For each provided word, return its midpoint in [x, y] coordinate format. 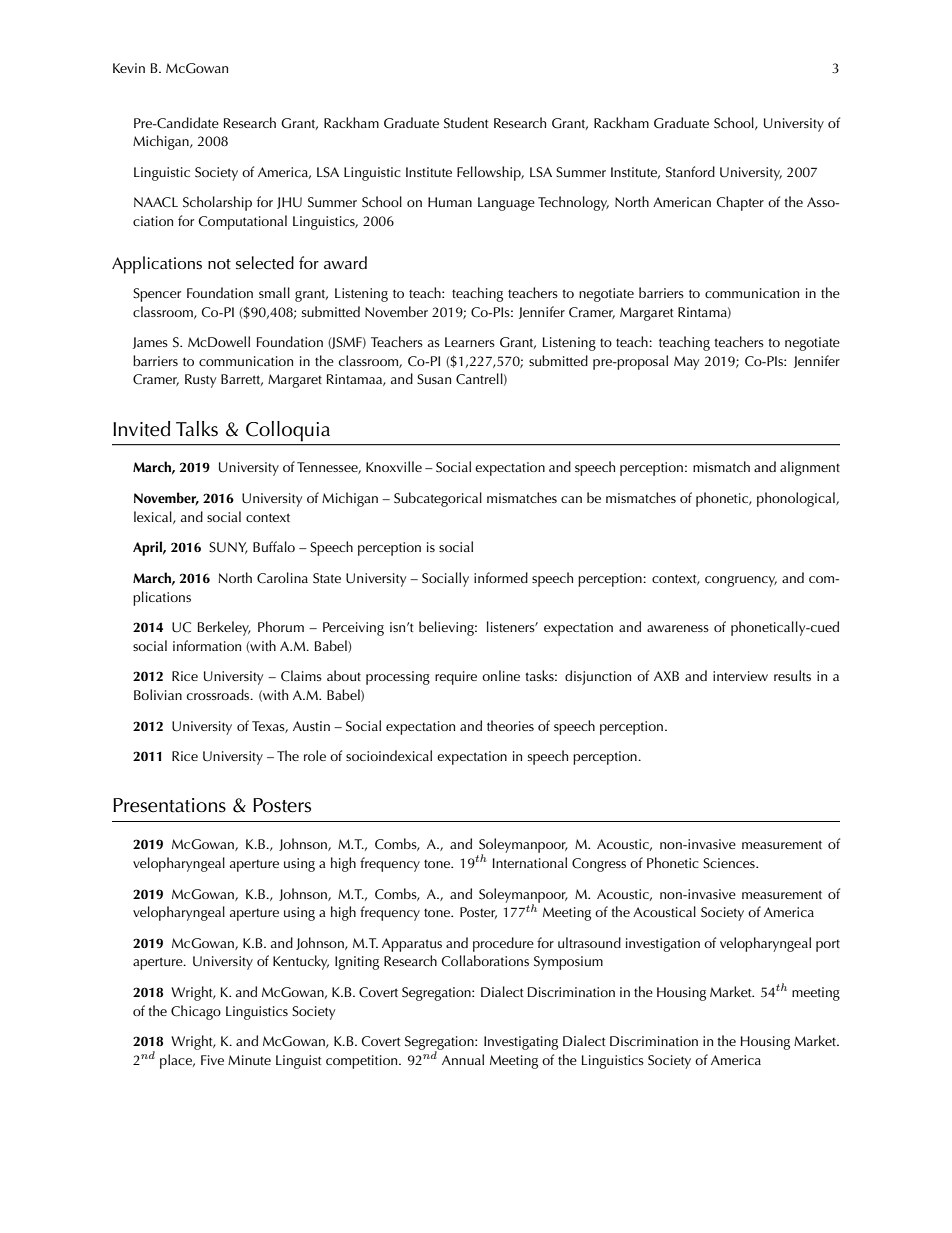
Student [466, 123]
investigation [663, 945]
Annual [463, 1059]
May [686, 363]
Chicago [196, 1012]
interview [740, 676]
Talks [197, 429]
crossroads [219, 694]
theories [510, 725]
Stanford [690, 172]
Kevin [129, 68]
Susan [434, 379]
